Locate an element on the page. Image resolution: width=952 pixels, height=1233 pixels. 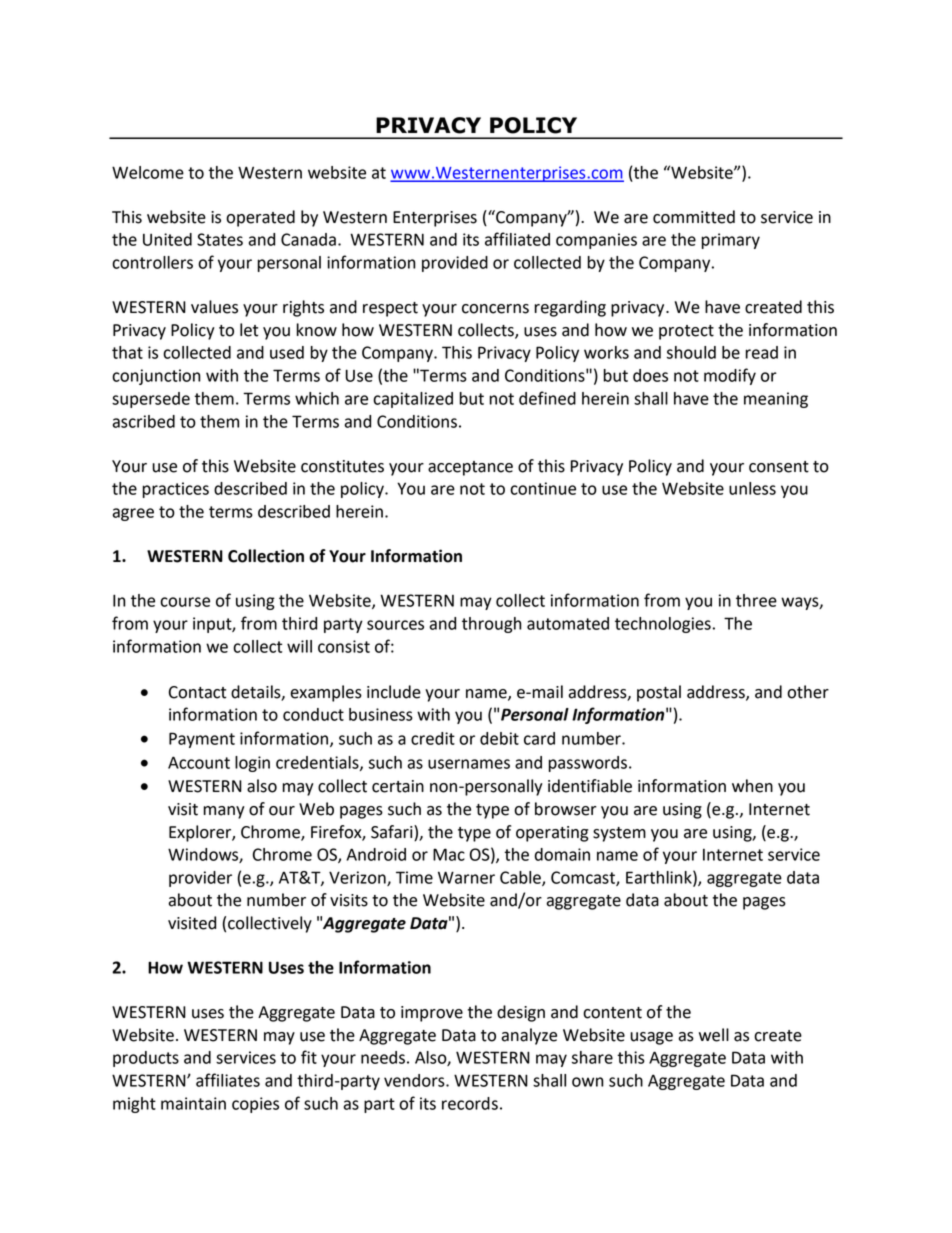
acceptance is located at coordinates (470, 468).
